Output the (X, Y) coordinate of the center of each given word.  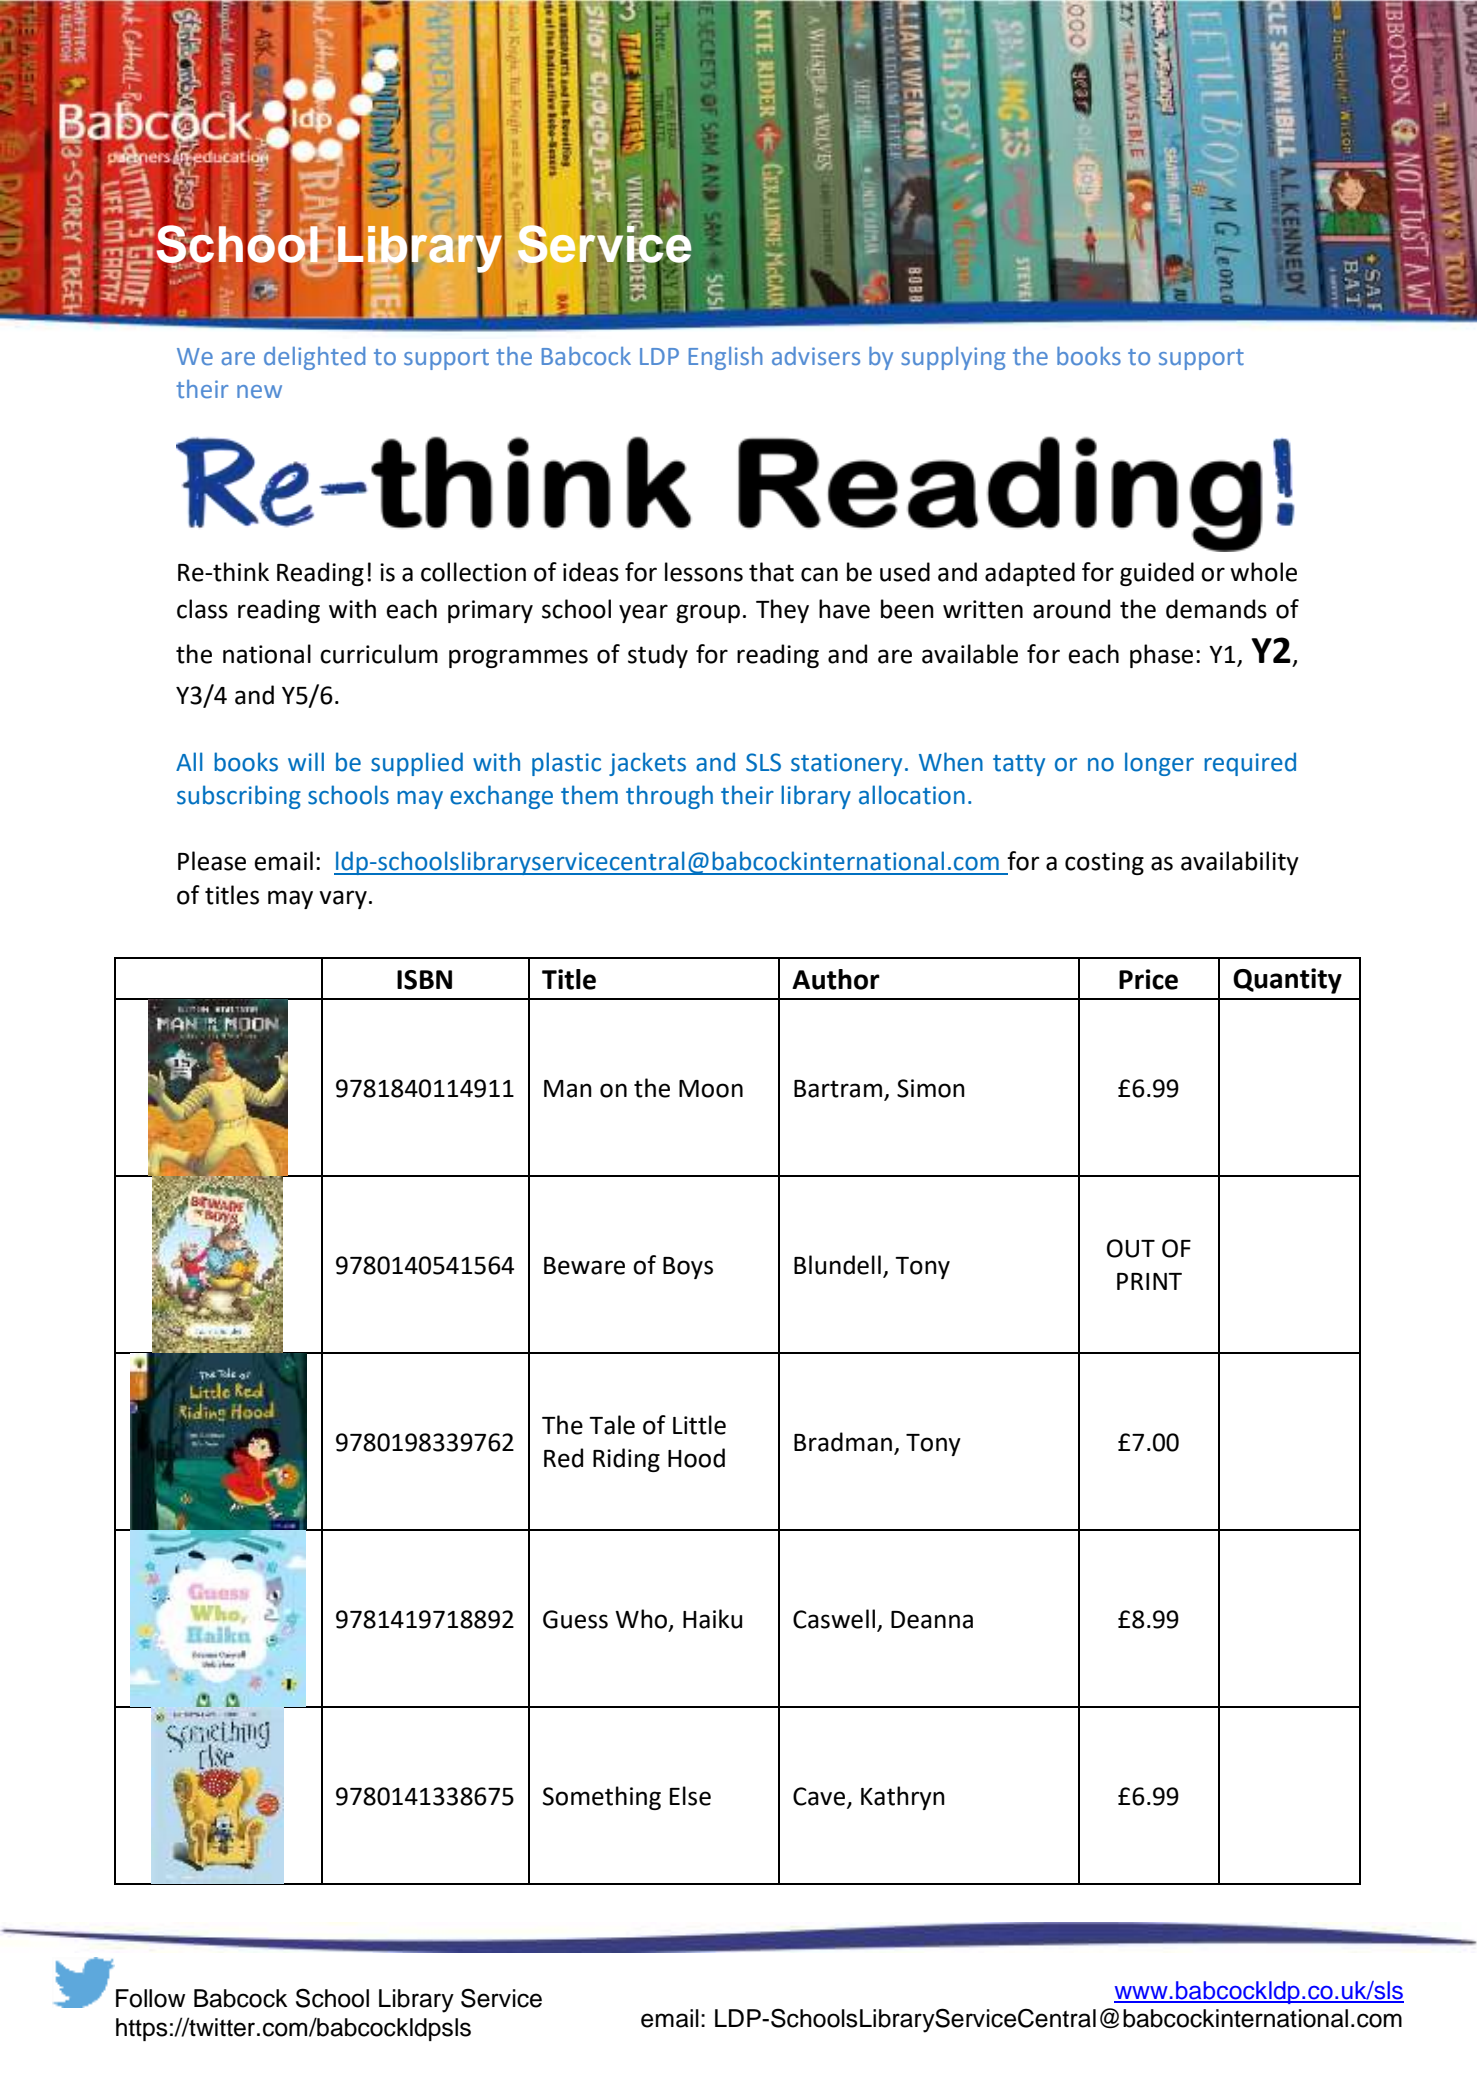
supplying (953, 358)
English (726, 358)
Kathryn (903, 1798)
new (259, 391)
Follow (150, 1998)
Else (690, 1796)
